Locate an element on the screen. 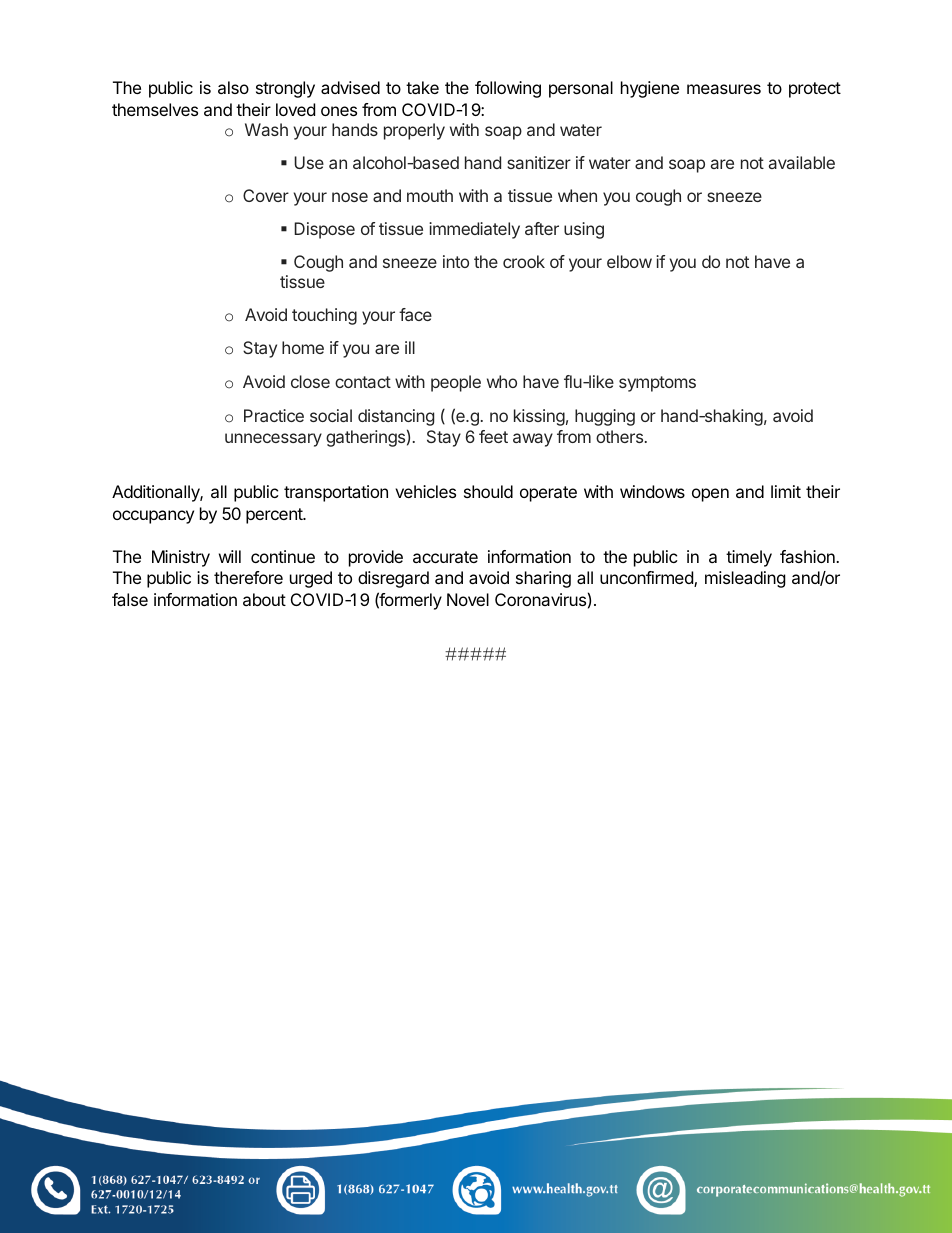 The width and height of the screenshot is (952, 1233). immediately is located at coordinates (474, 230).
